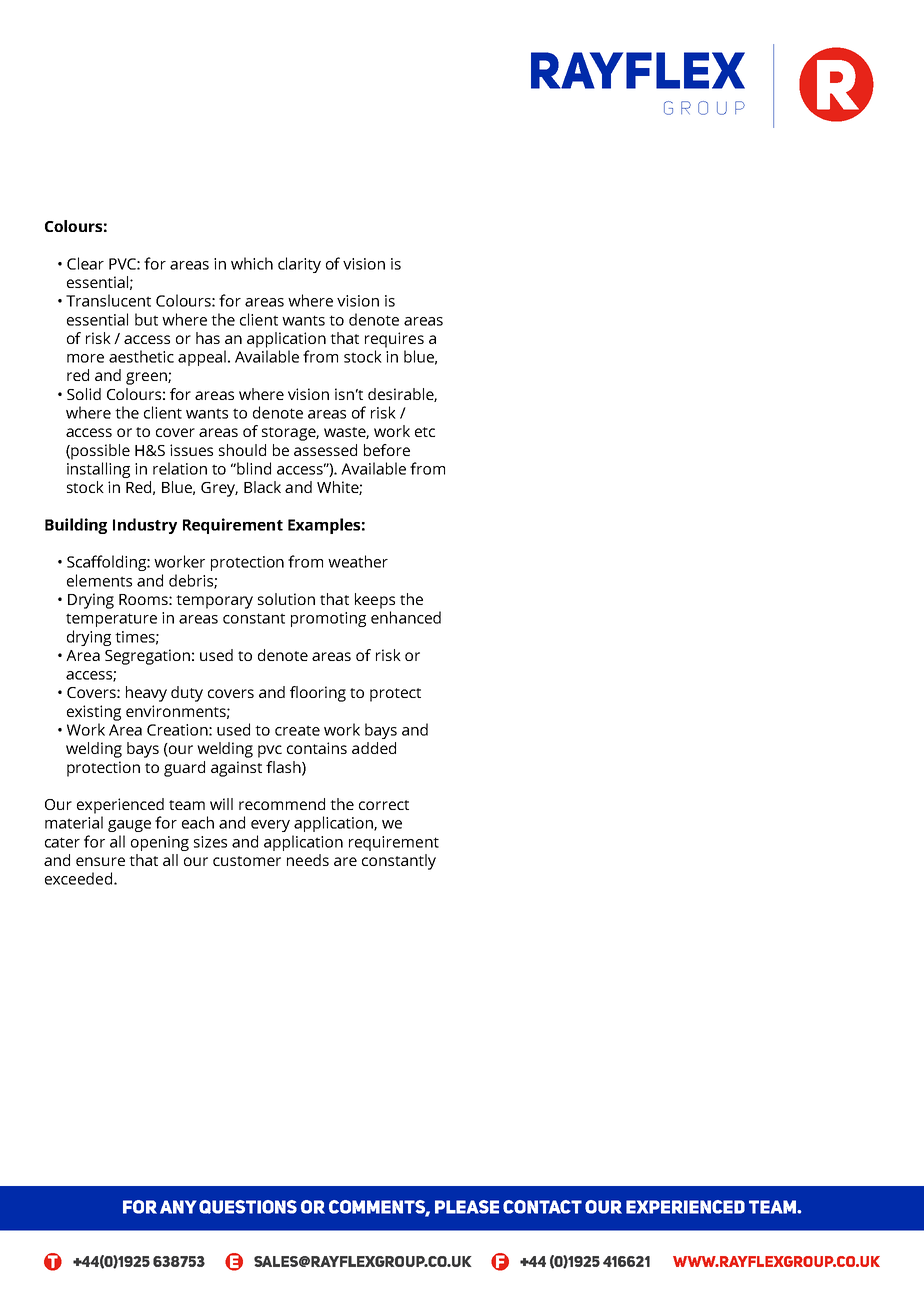 The width and height of the screenshot is (924, 1308). What do you see at coordinates (299, 265) in the screenshot?
I see `clarity` at bounding box center [299, 265].
